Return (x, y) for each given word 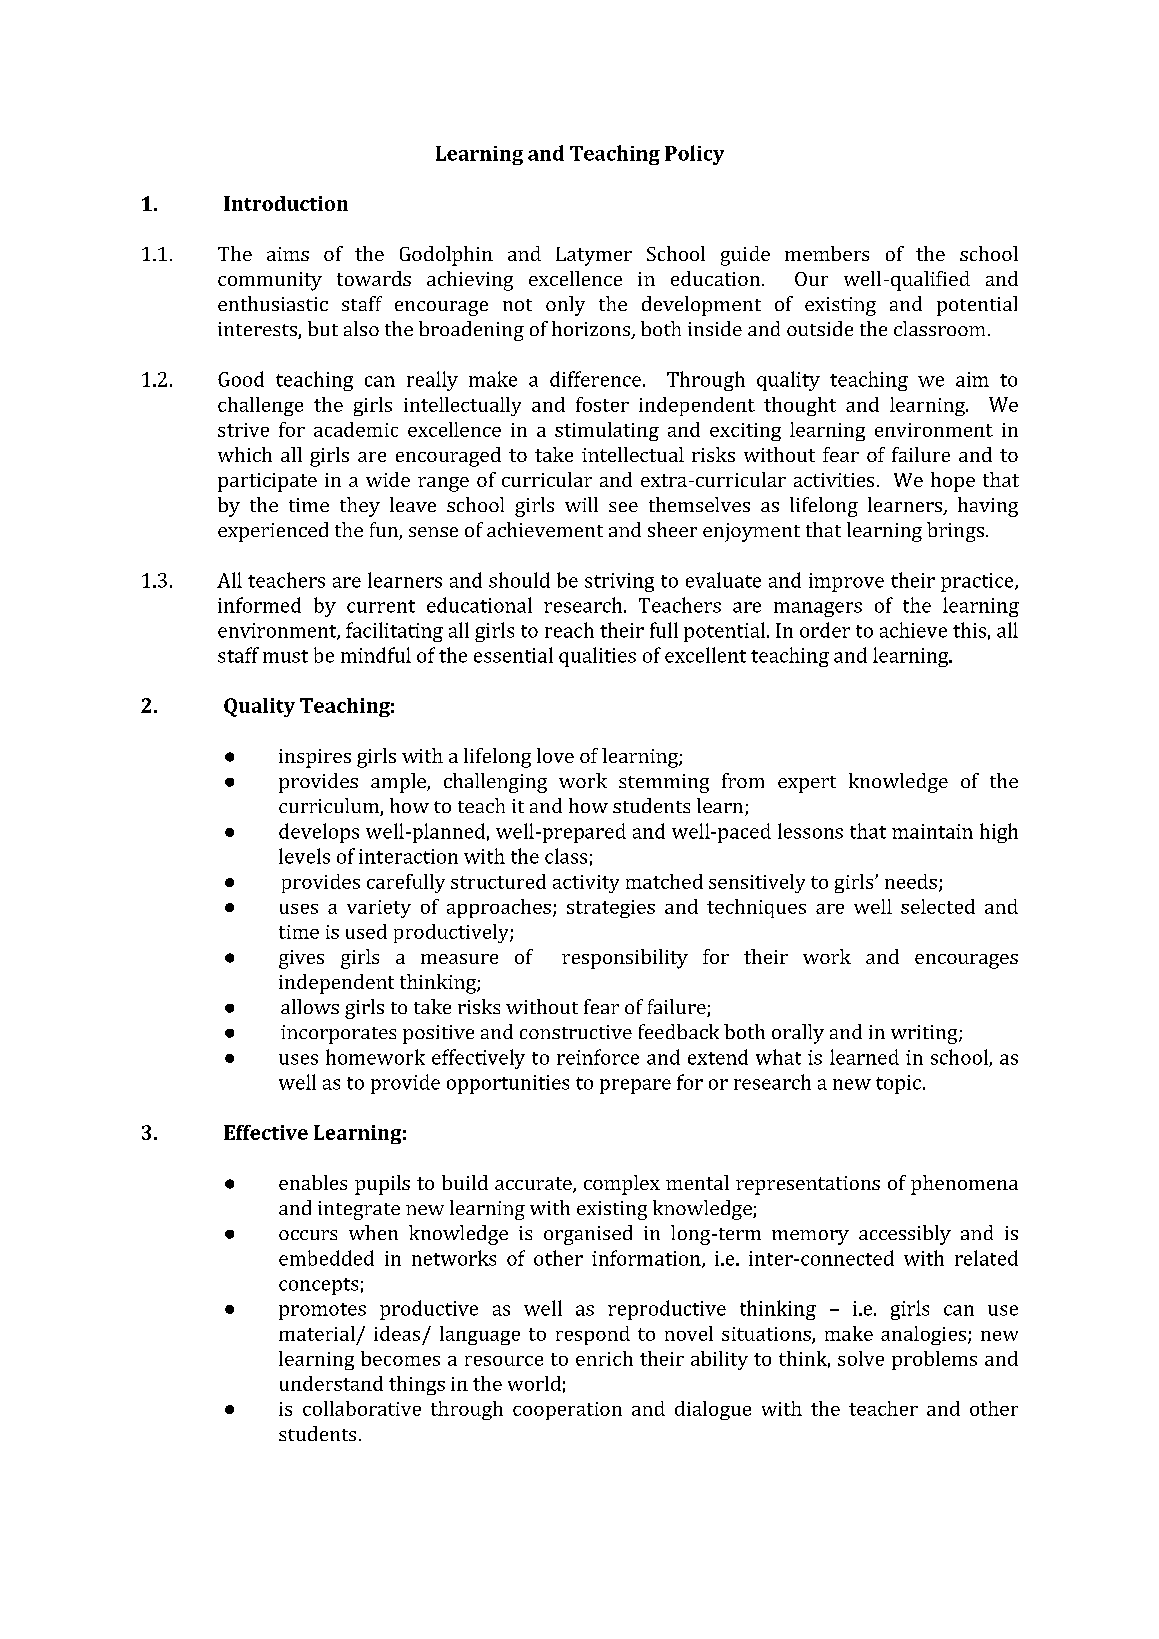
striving (619, 582)
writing (925, 1034)
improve (846, 582)
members (827, 253)
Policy (694, 155)
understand (331, 1383)
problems (934, 1360)
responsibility (625, 959)
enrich (604, 1358)
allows (310, 1006)
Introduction (286, 203)
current (381, 606)
